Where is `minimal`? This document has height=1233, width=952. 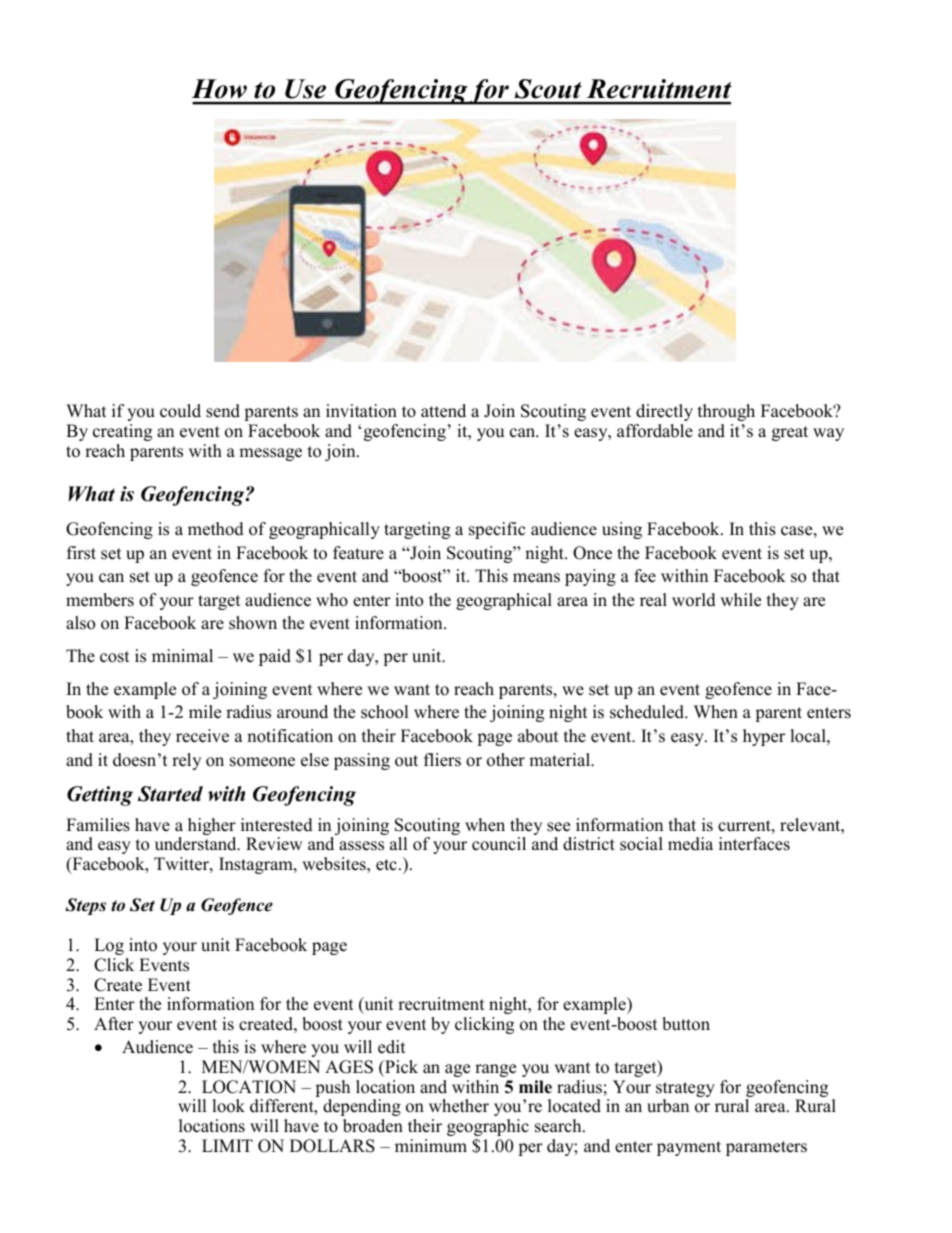 minimal is located at coordinates (182, 655).
